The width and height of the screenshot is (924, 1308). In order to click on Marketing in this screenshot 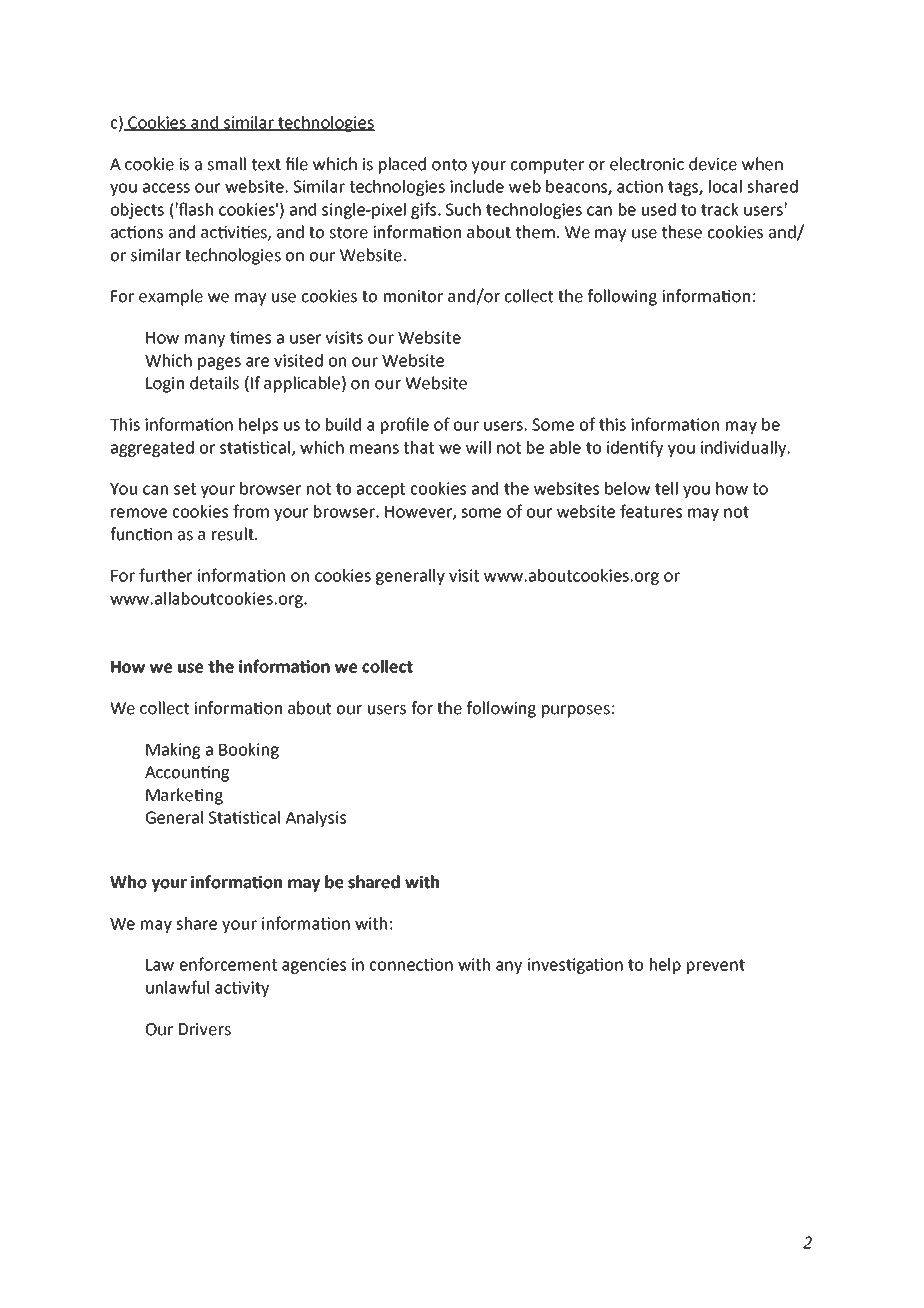, I will do `click(184, 796)`.
